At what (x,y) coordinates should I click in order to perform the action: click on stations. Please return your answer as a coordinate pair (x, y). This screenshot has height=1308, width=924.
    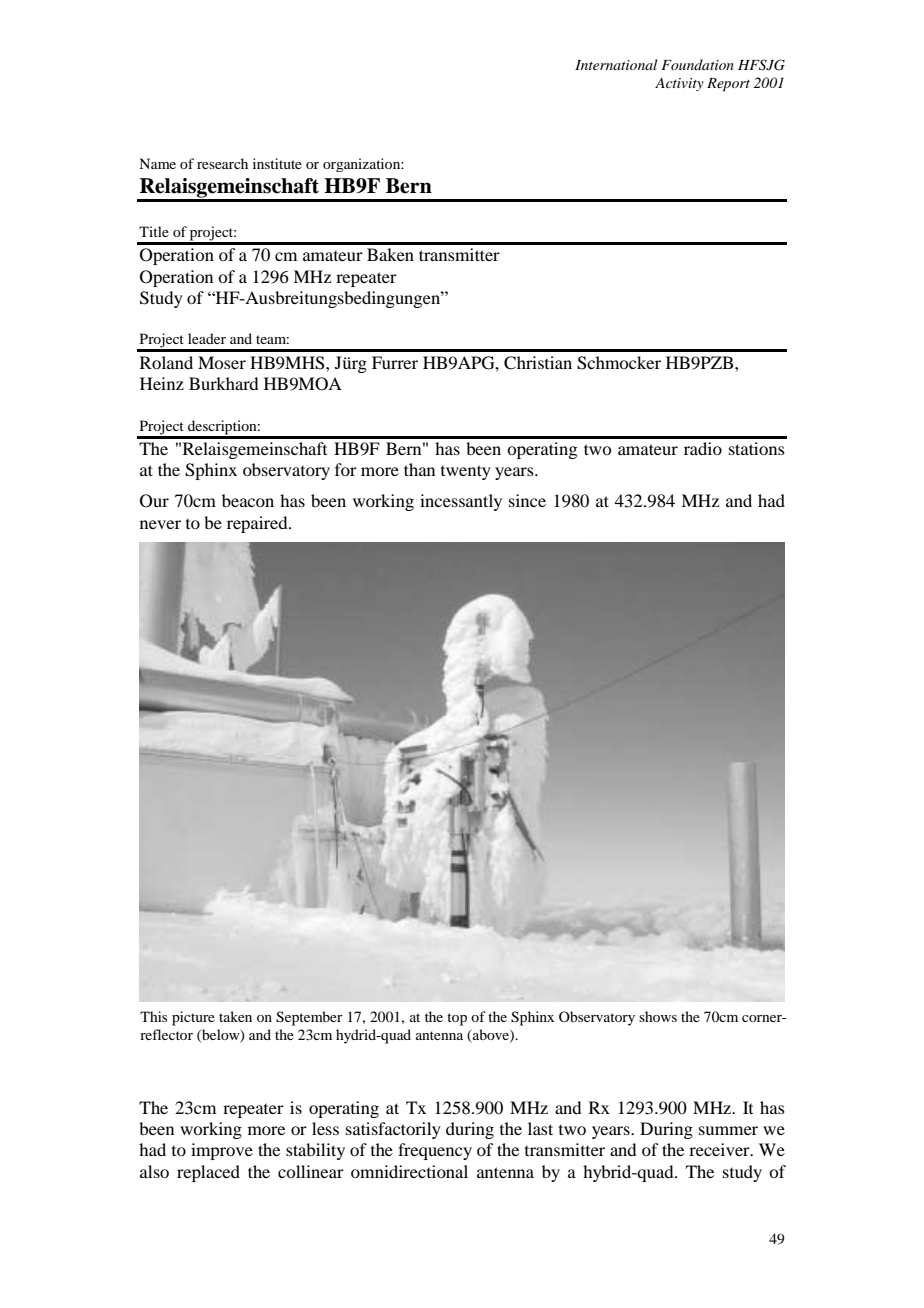
    Looking at the image, I should click on (757, 448).
